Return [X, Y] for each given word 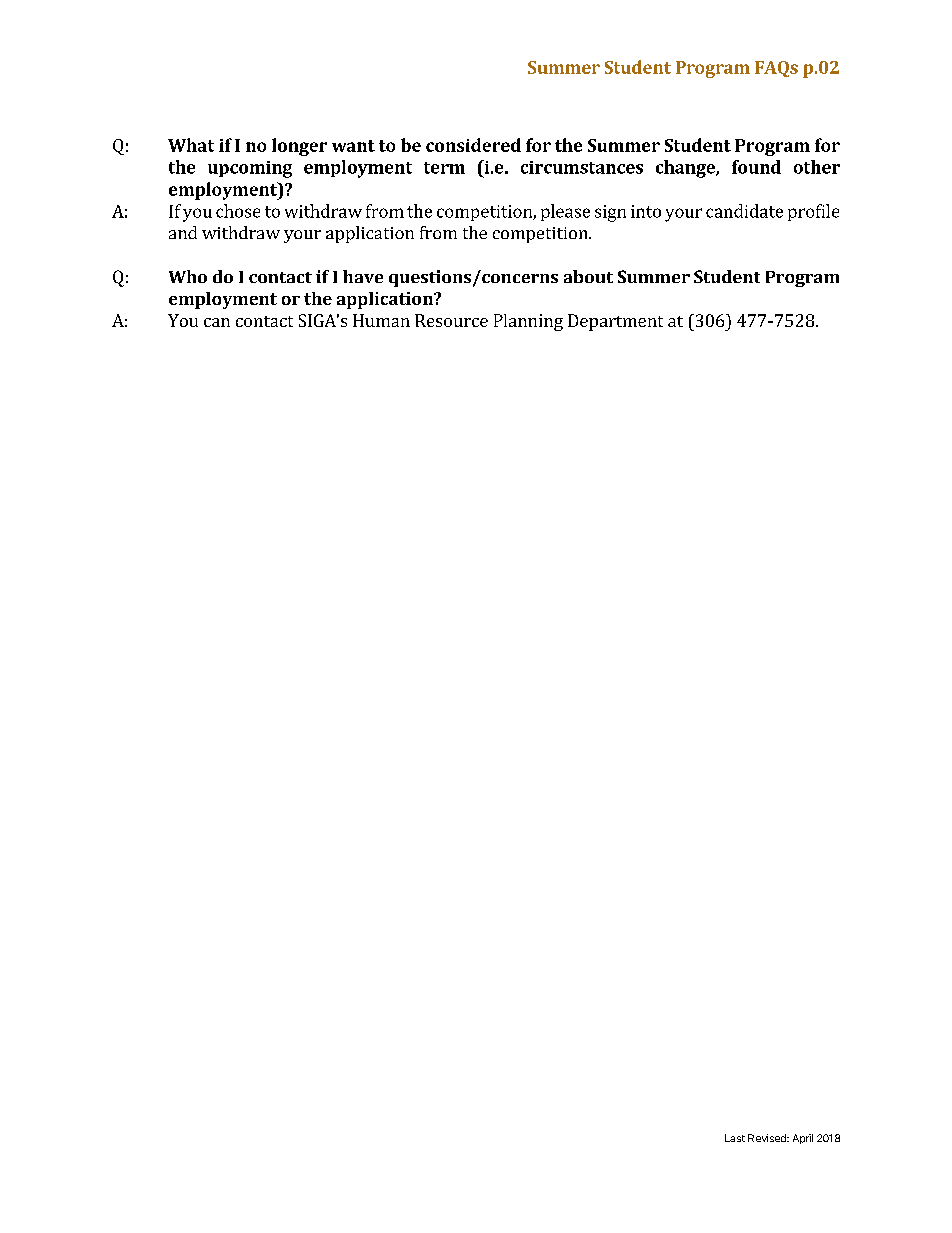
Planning [528, 322]
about [588, 276]
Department [615, 322]
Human [381, 320]
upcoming [250, 169]
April [803, 1139]
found [756, 167]
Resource [451, 320]
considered [473, 145]
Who [188, 276]
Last [735, 1138]
